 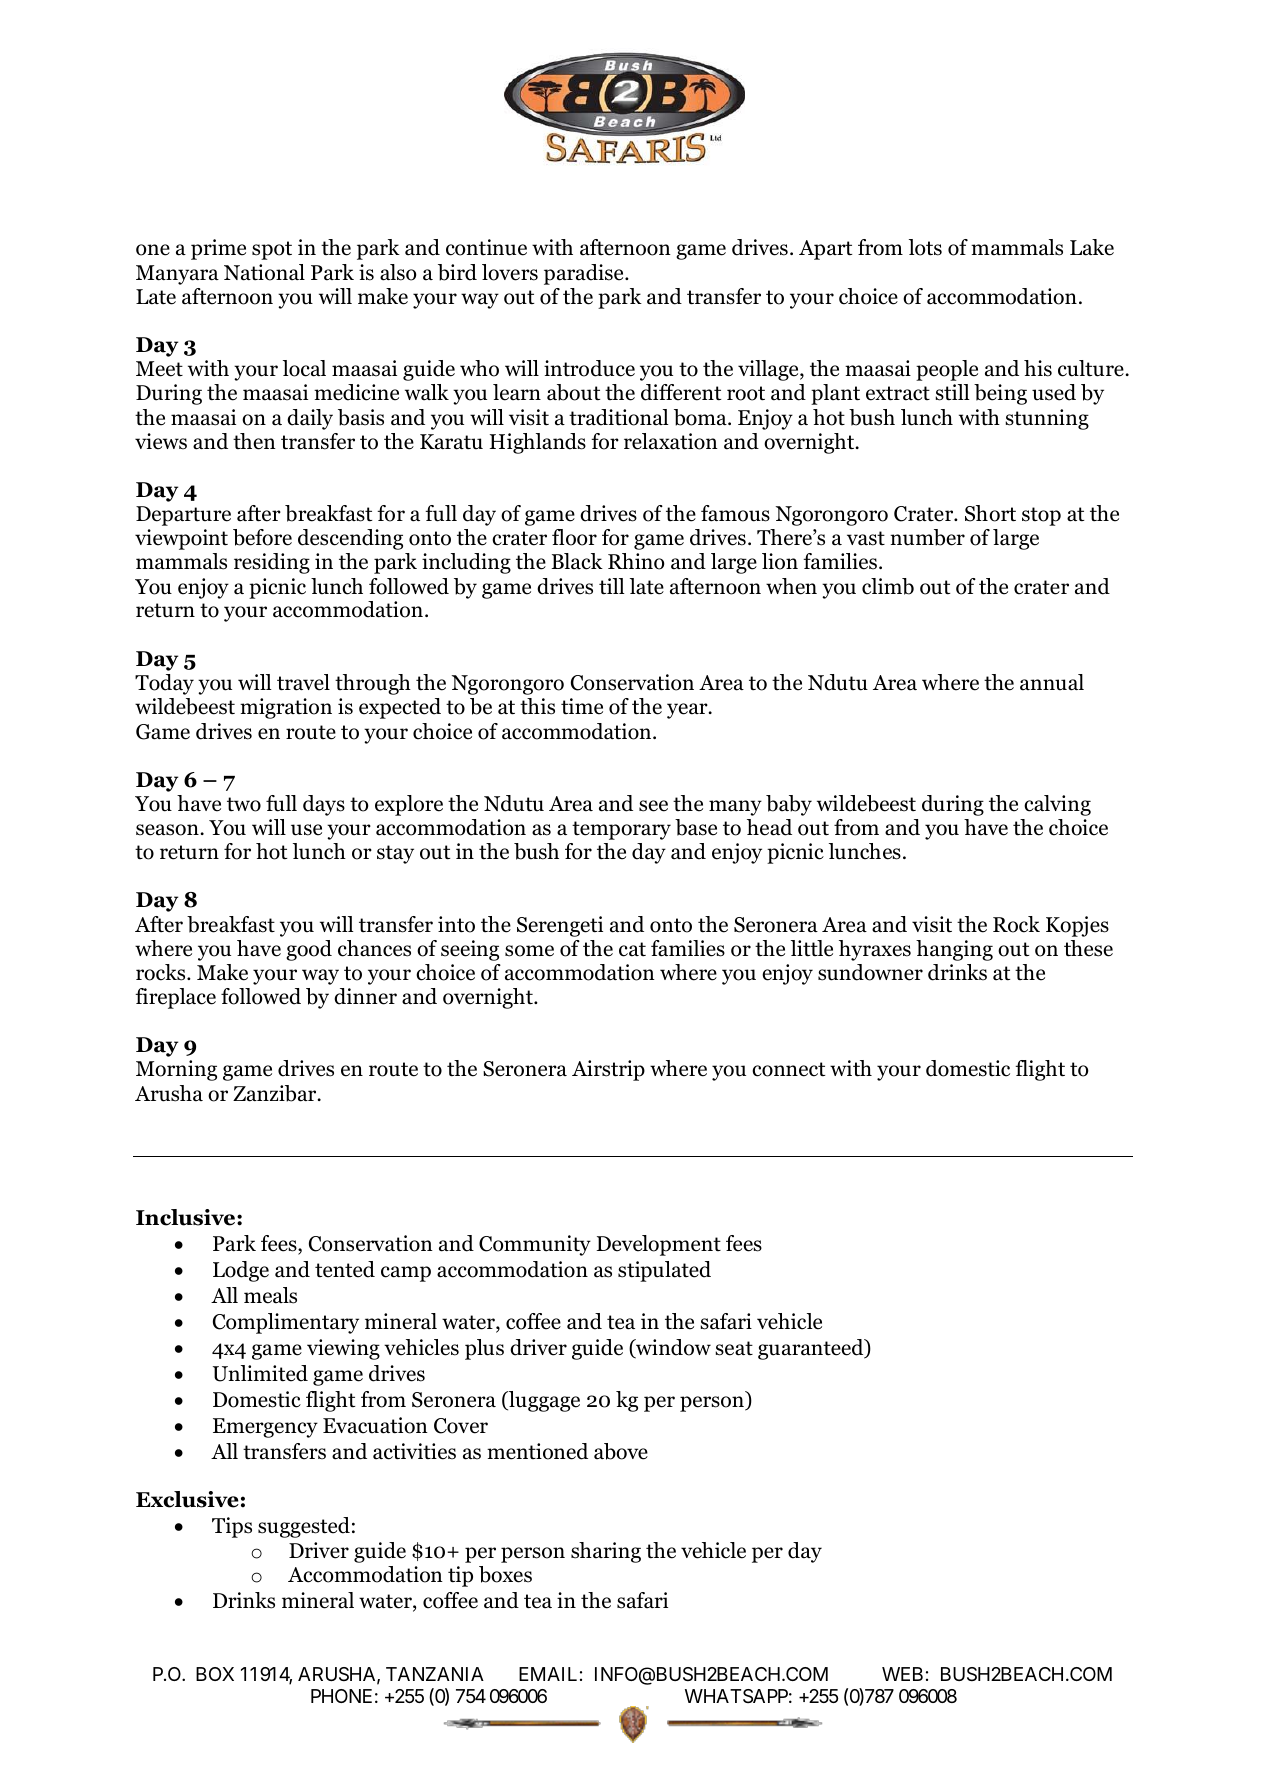 I want to click on lots, so click(x=925, y=247).
